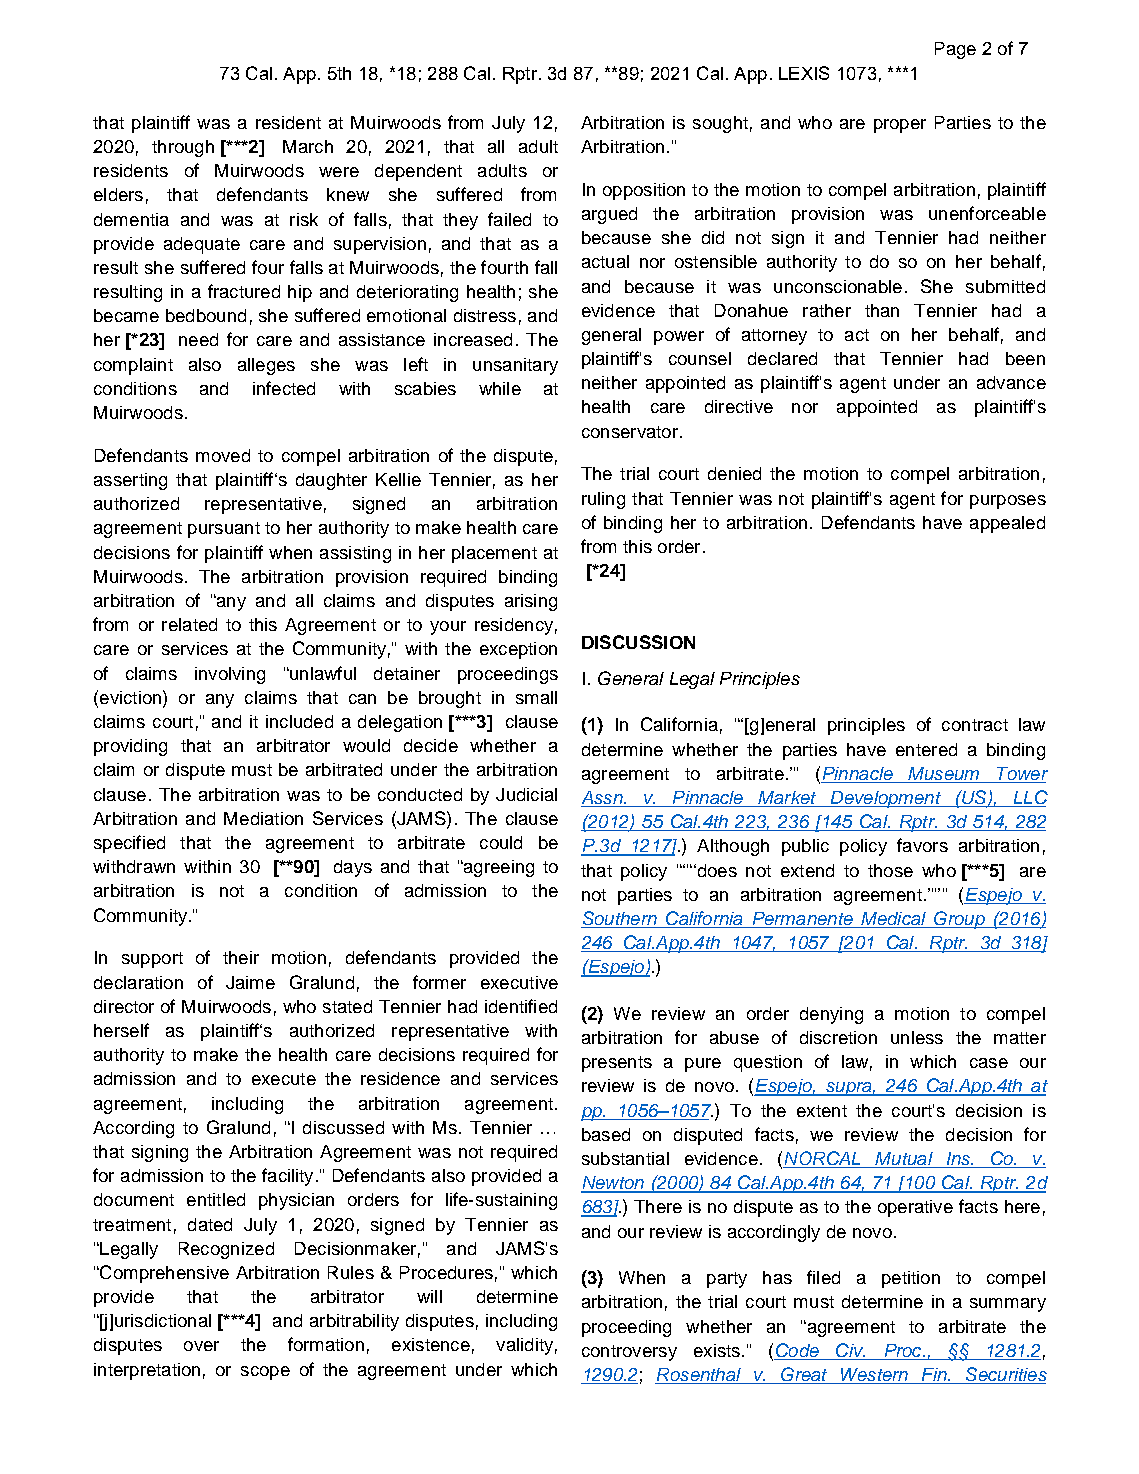 The image size is (1139, 1474). Describe the element at coordinates (720, 124) in the screenshot. I see `sought` at that location.
